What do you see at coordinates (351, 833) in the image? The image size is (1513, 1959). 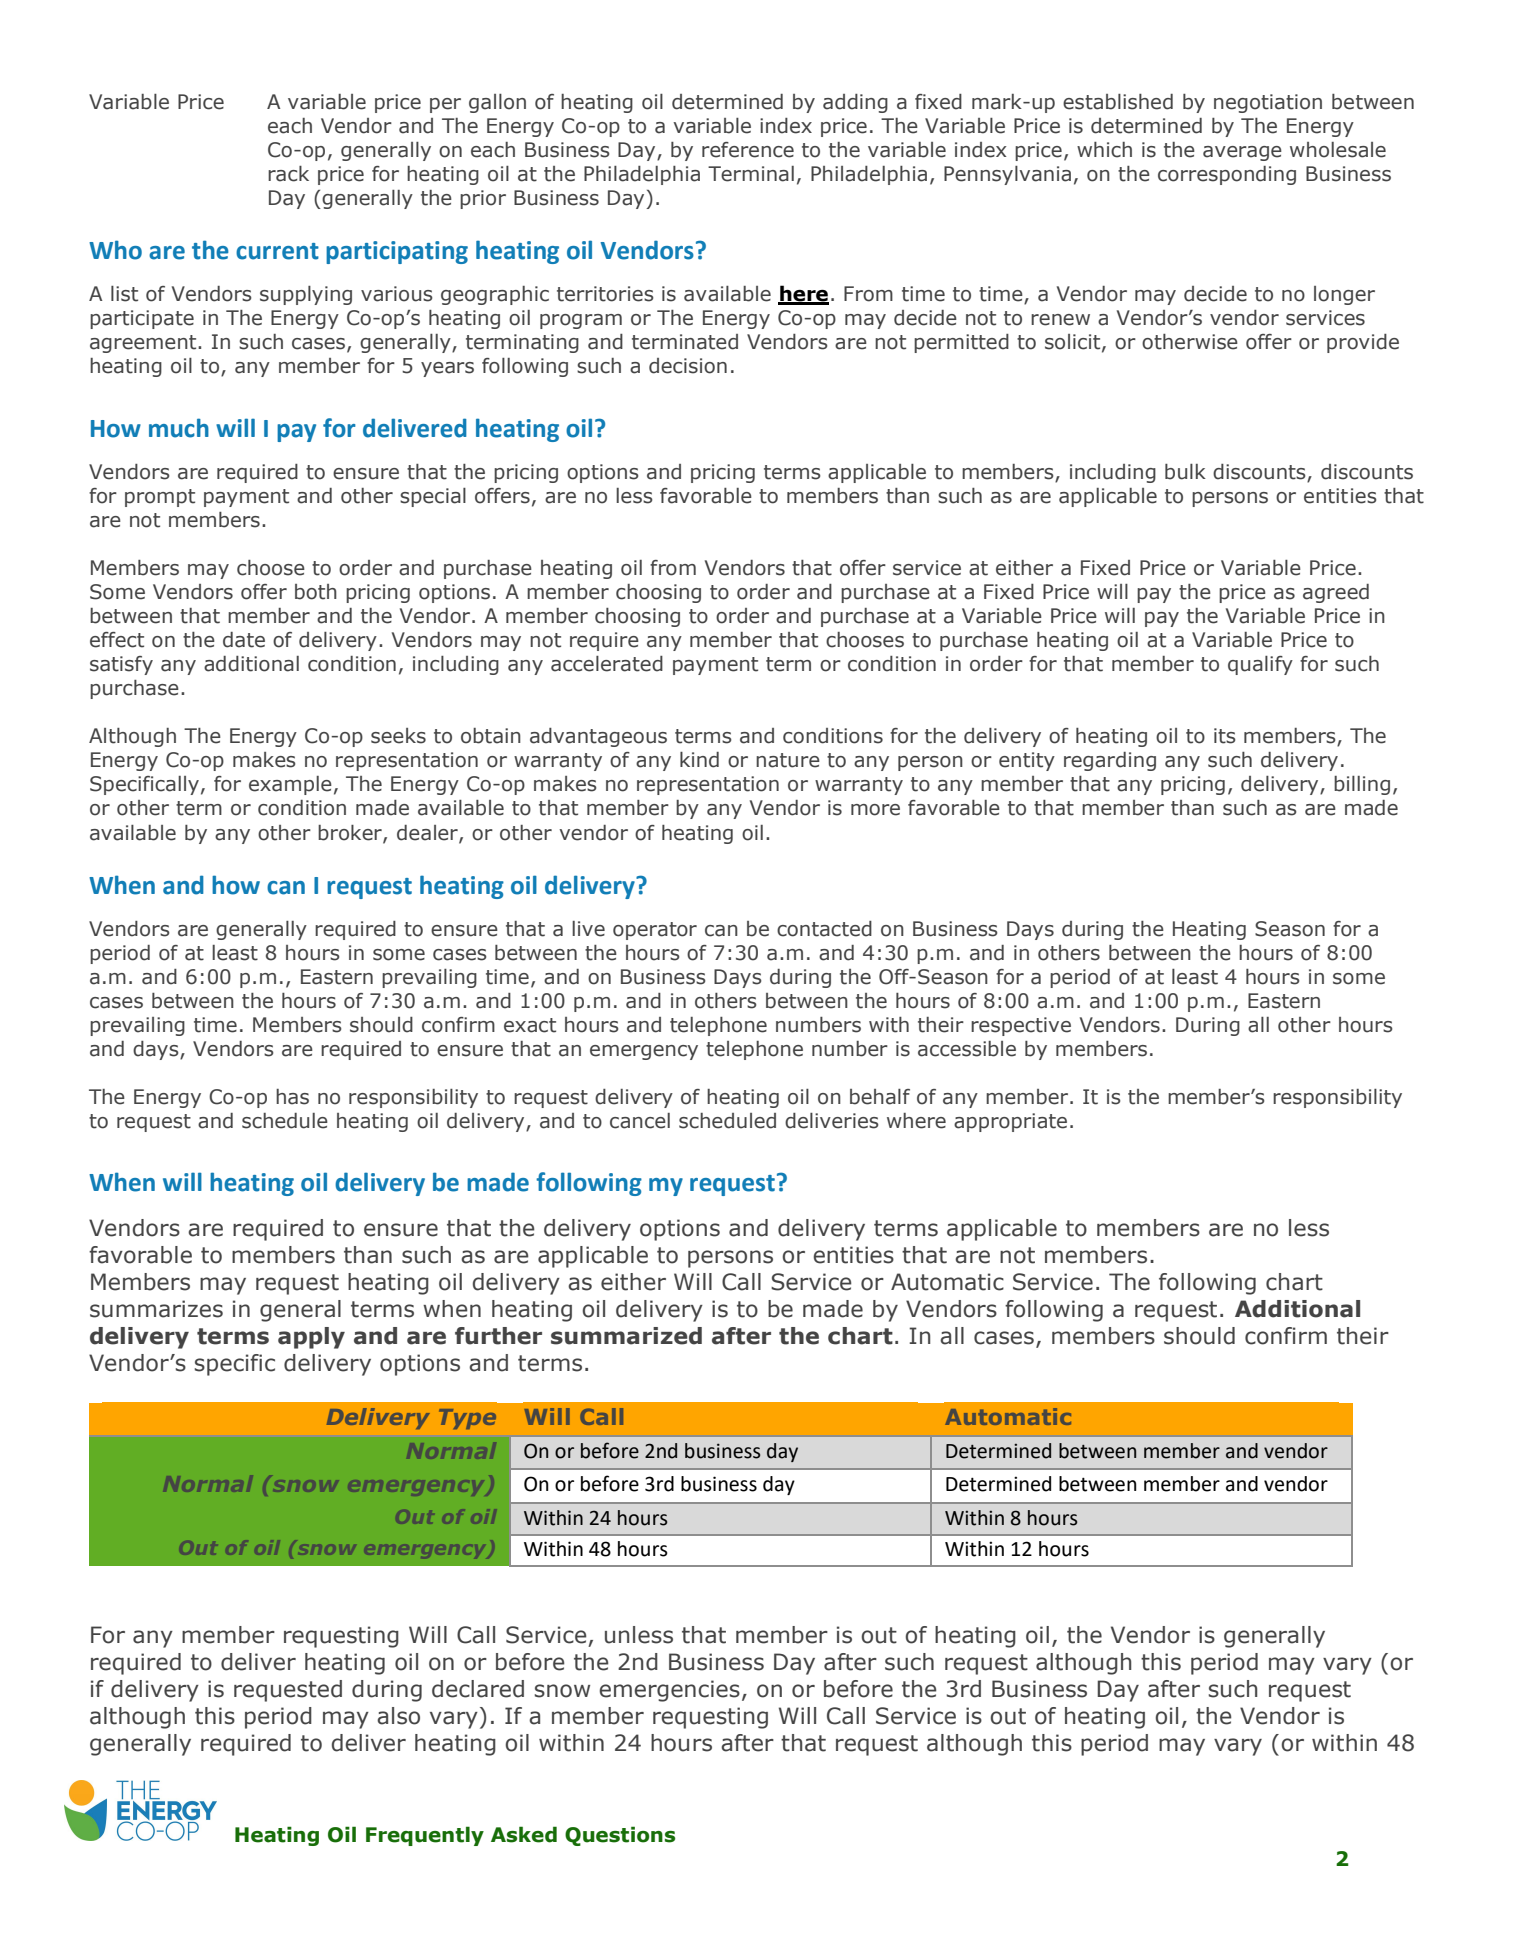 I see `broker` at bounding box center [351, 833].
